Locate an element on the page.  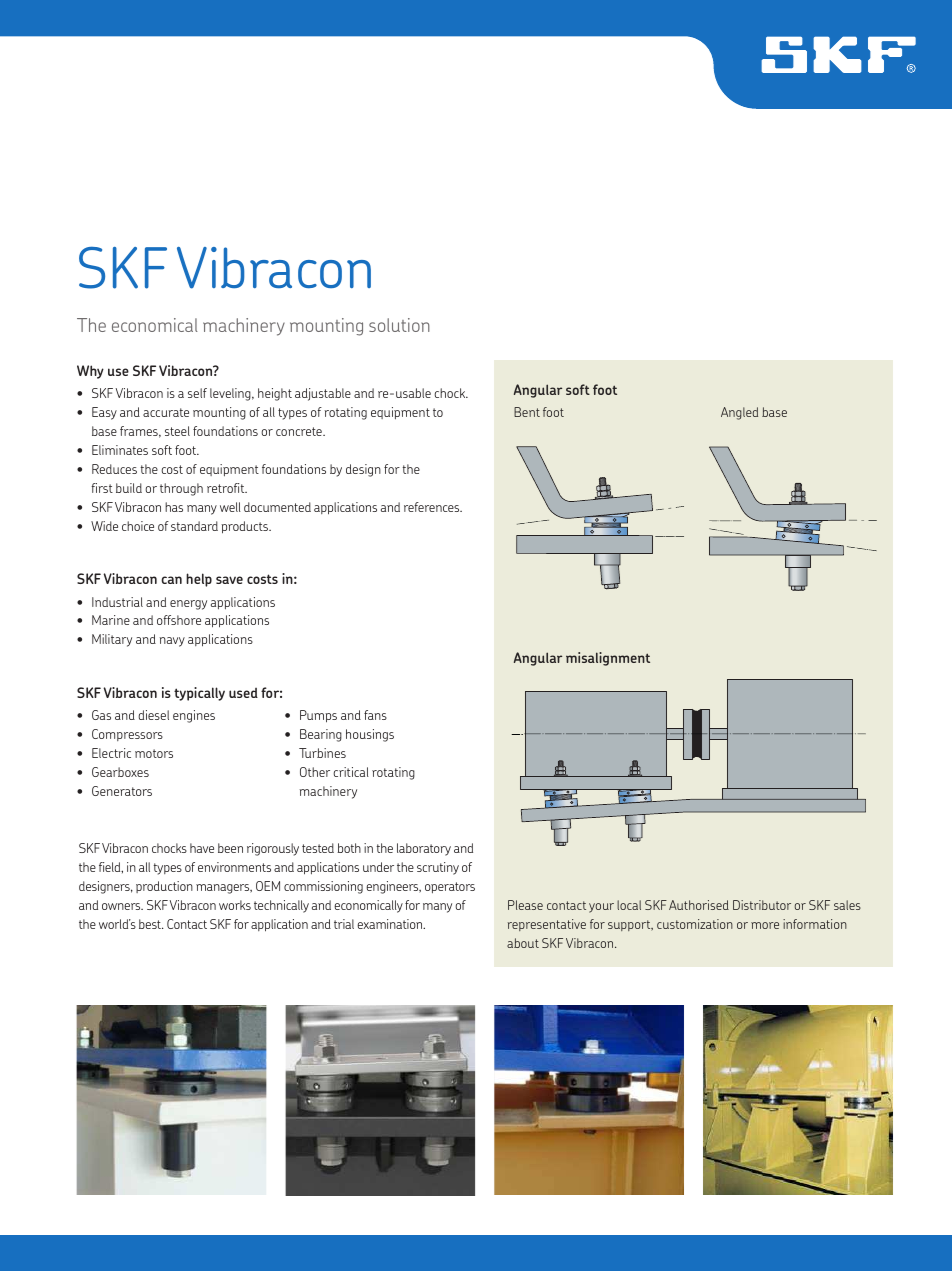
Angled is located at coordinates (739, 413).
